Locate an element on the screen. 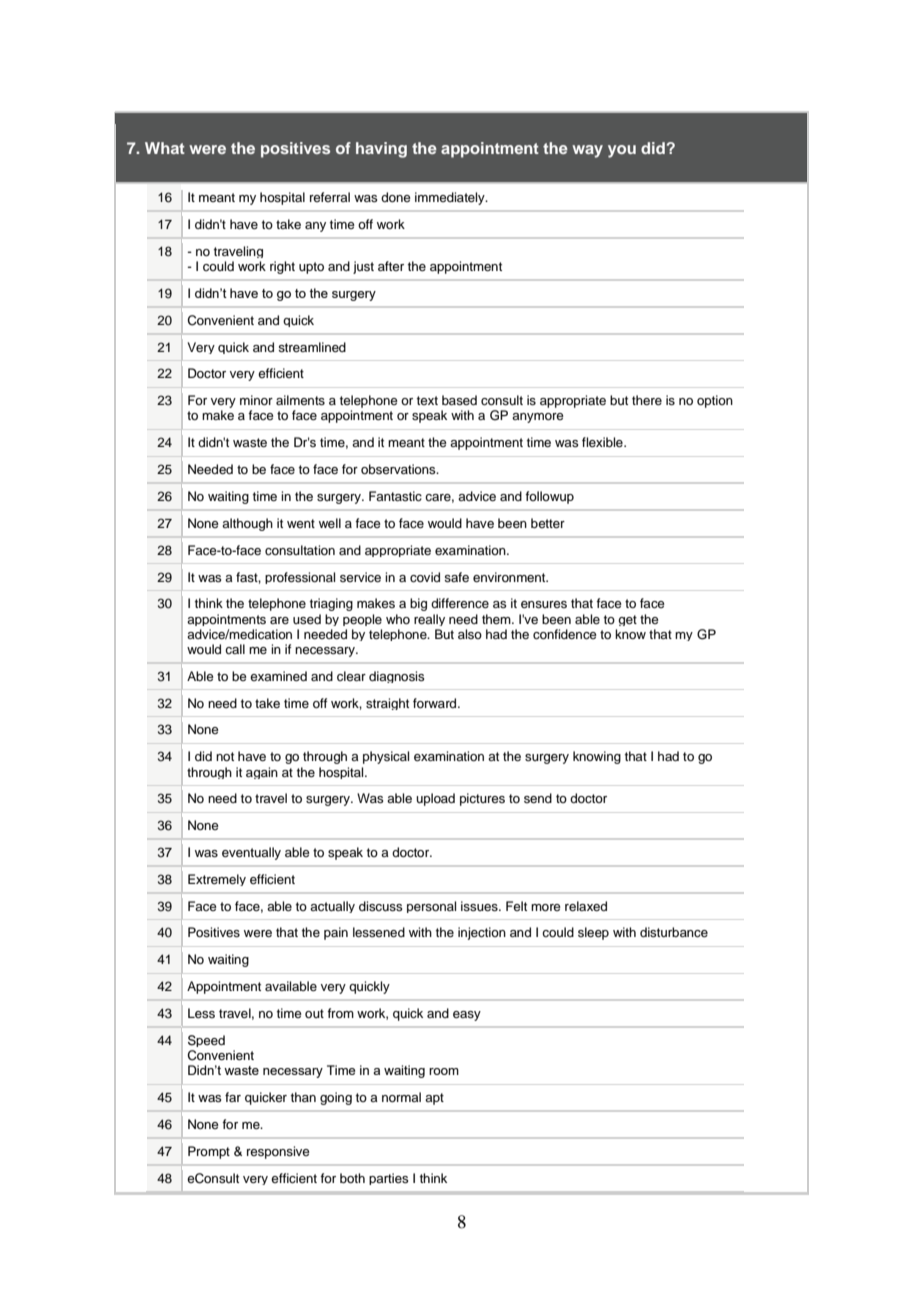  immediately is located at coordinates (451, 198).
